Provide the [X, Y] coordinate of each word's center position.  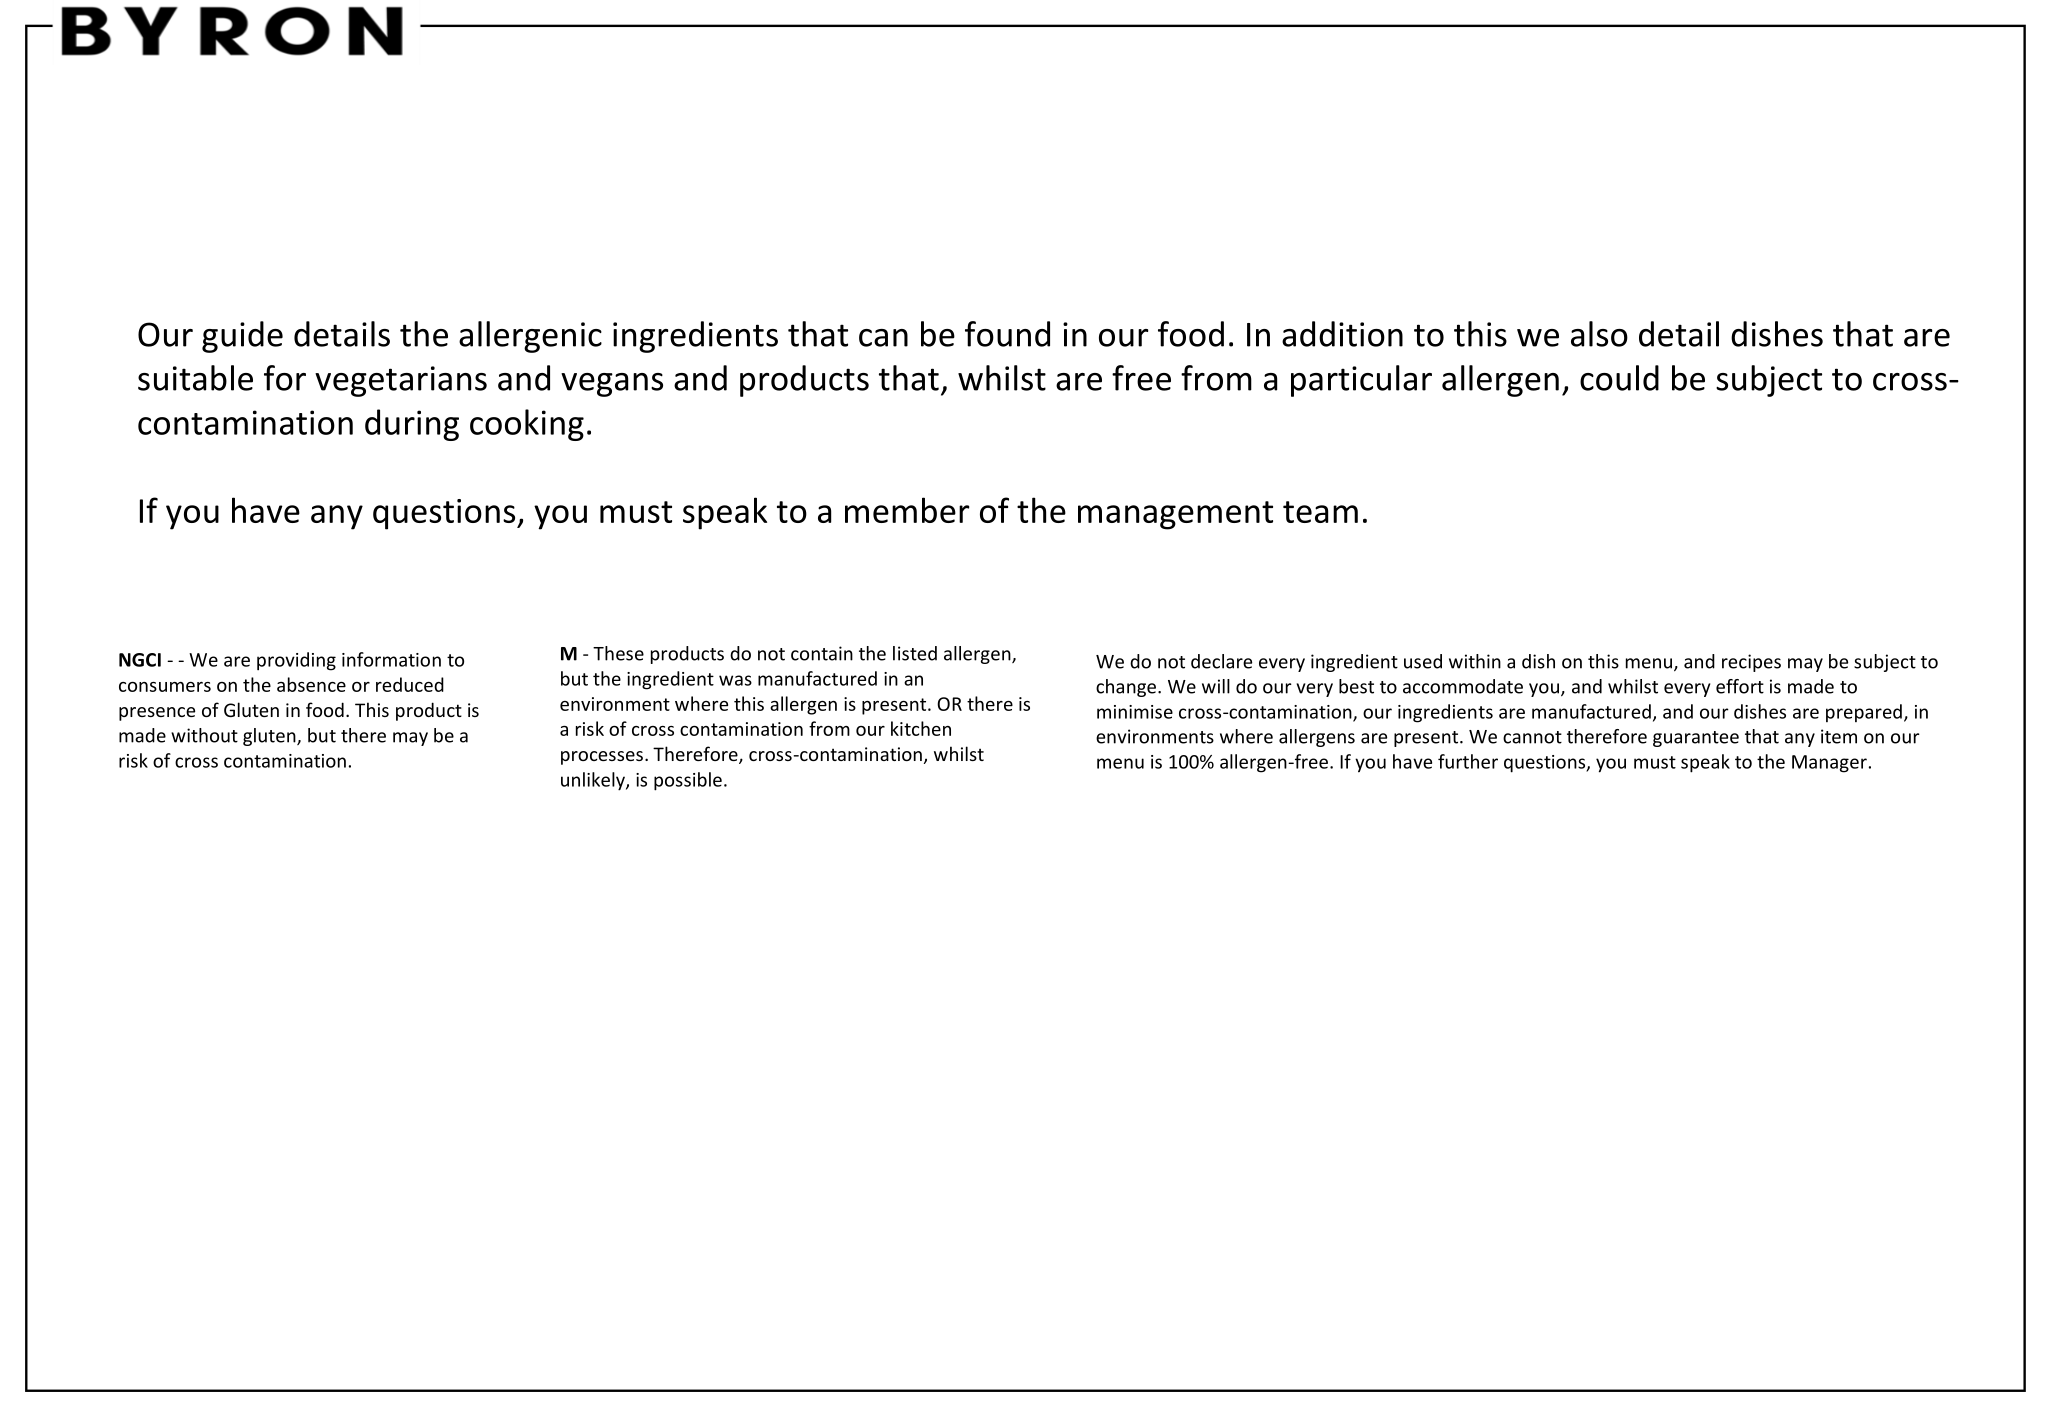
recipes [1751, 663]
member [907, 510]
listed [915, 653]
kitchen [921, 728]
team [1320, 512]
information [391, 659]
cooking [527, 425]
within [1475, 661]
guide [242, 337]
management [1175, 515]
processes [602, 758]
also [1599, 334]
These [618, 653]
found [1007, 334]
